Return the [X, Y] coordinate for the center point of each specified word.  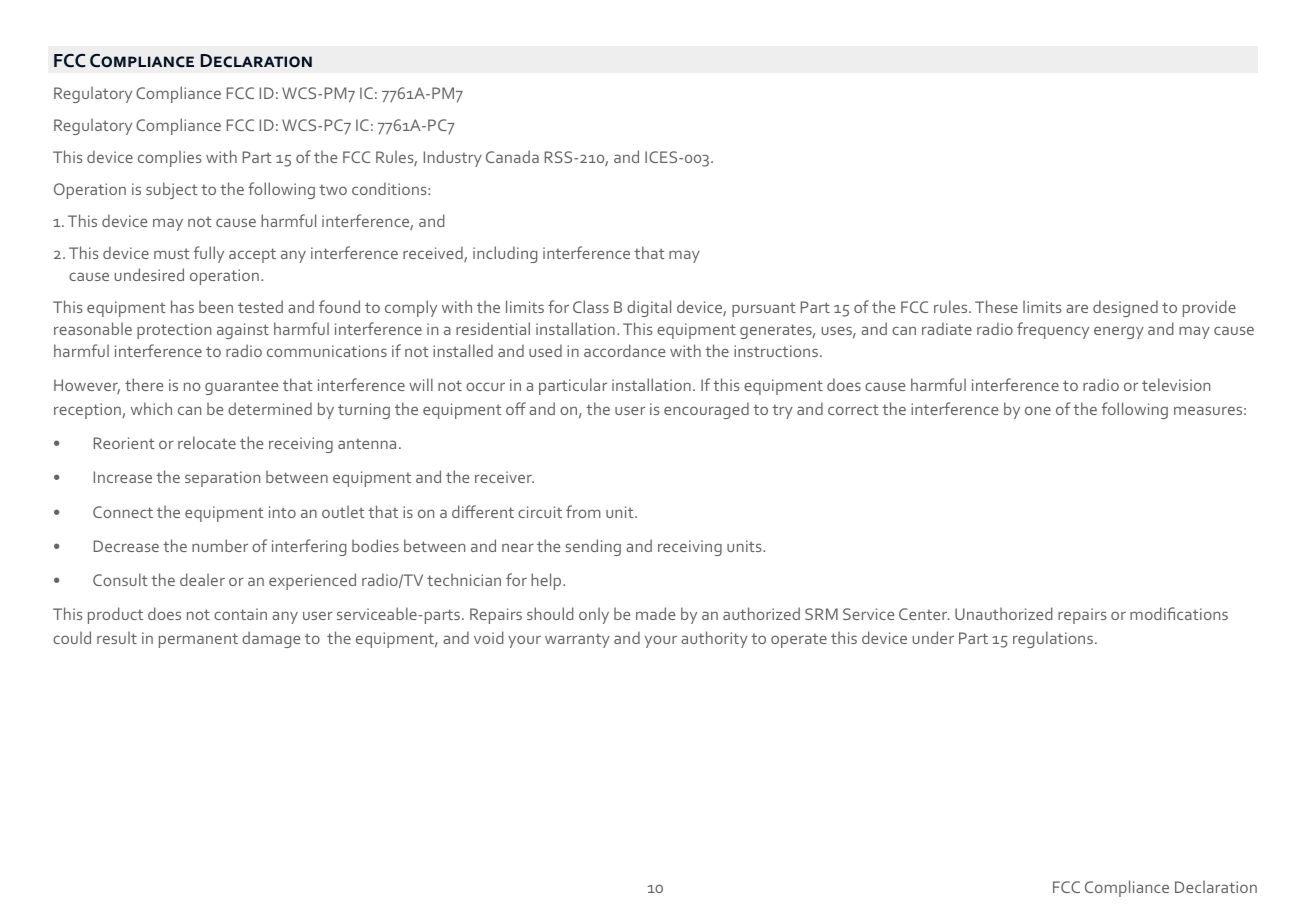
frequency [1053, 330]
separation [222, 479]
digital [649, 308]
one [1038, 410]
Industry [453, 158]
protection [174, 331]
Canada [512, 156]
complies [170, 158]
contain [240, 614]
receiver [504, 477]
